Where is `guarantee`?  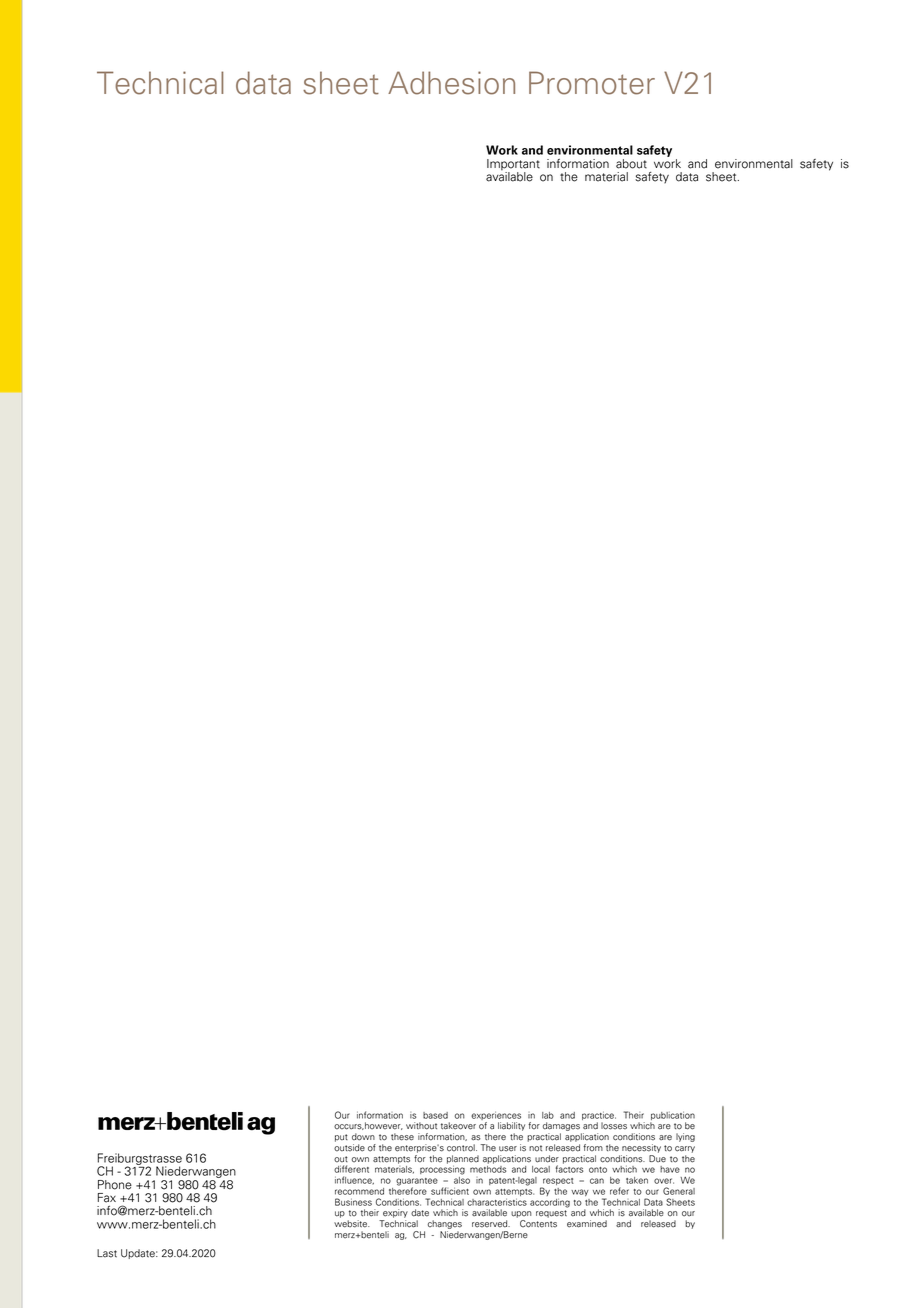
guarantee is located at coordinates (417, 1183).
